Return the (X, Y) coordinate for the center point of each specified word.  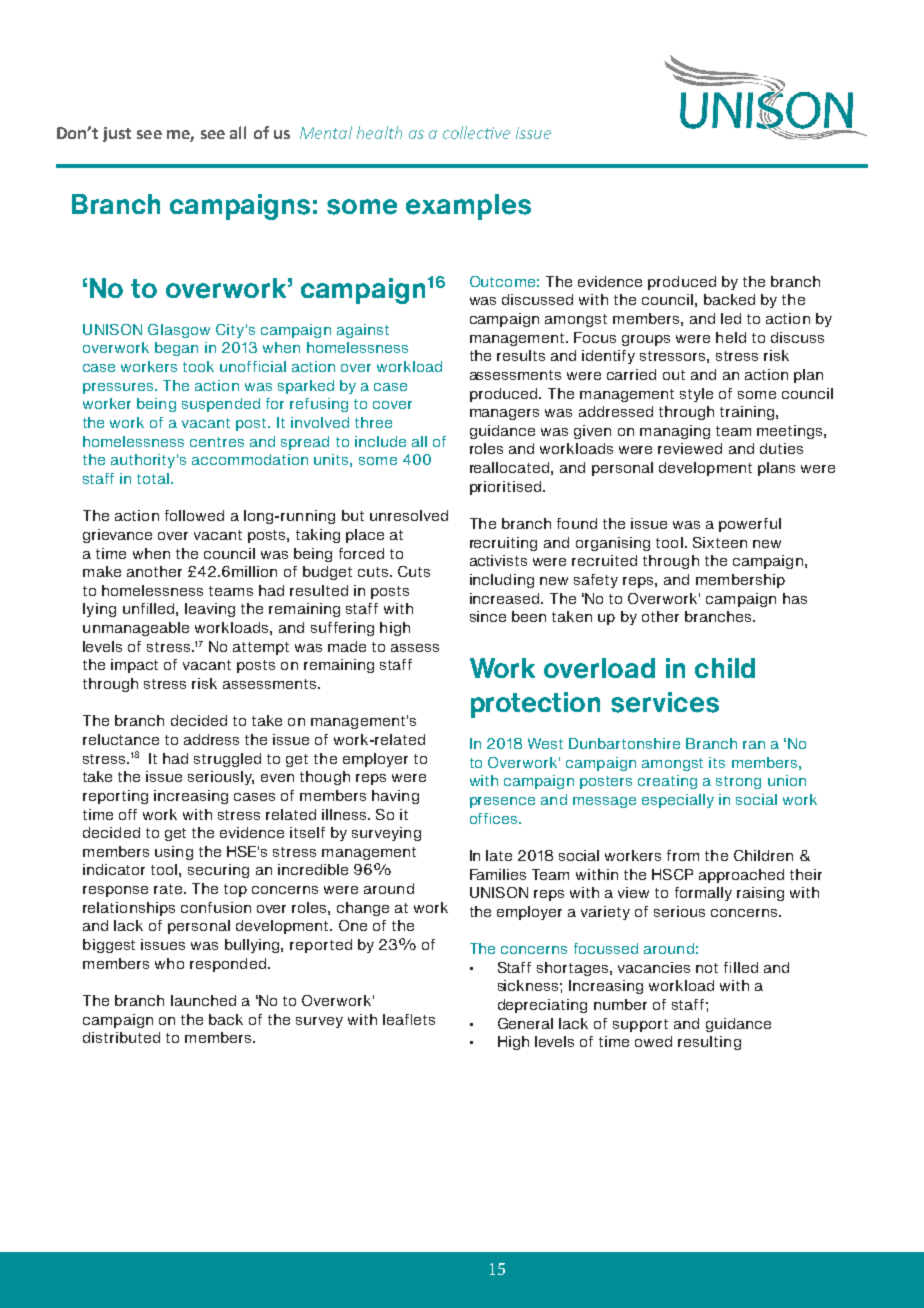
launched (203, 1000)
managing (675, 432)
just (117, 134)
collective (476, 132)
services (665, 702)
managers (504, 414)
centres (217, 442)
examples (468, 207)
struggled (227, 760)
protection (535, 705)
